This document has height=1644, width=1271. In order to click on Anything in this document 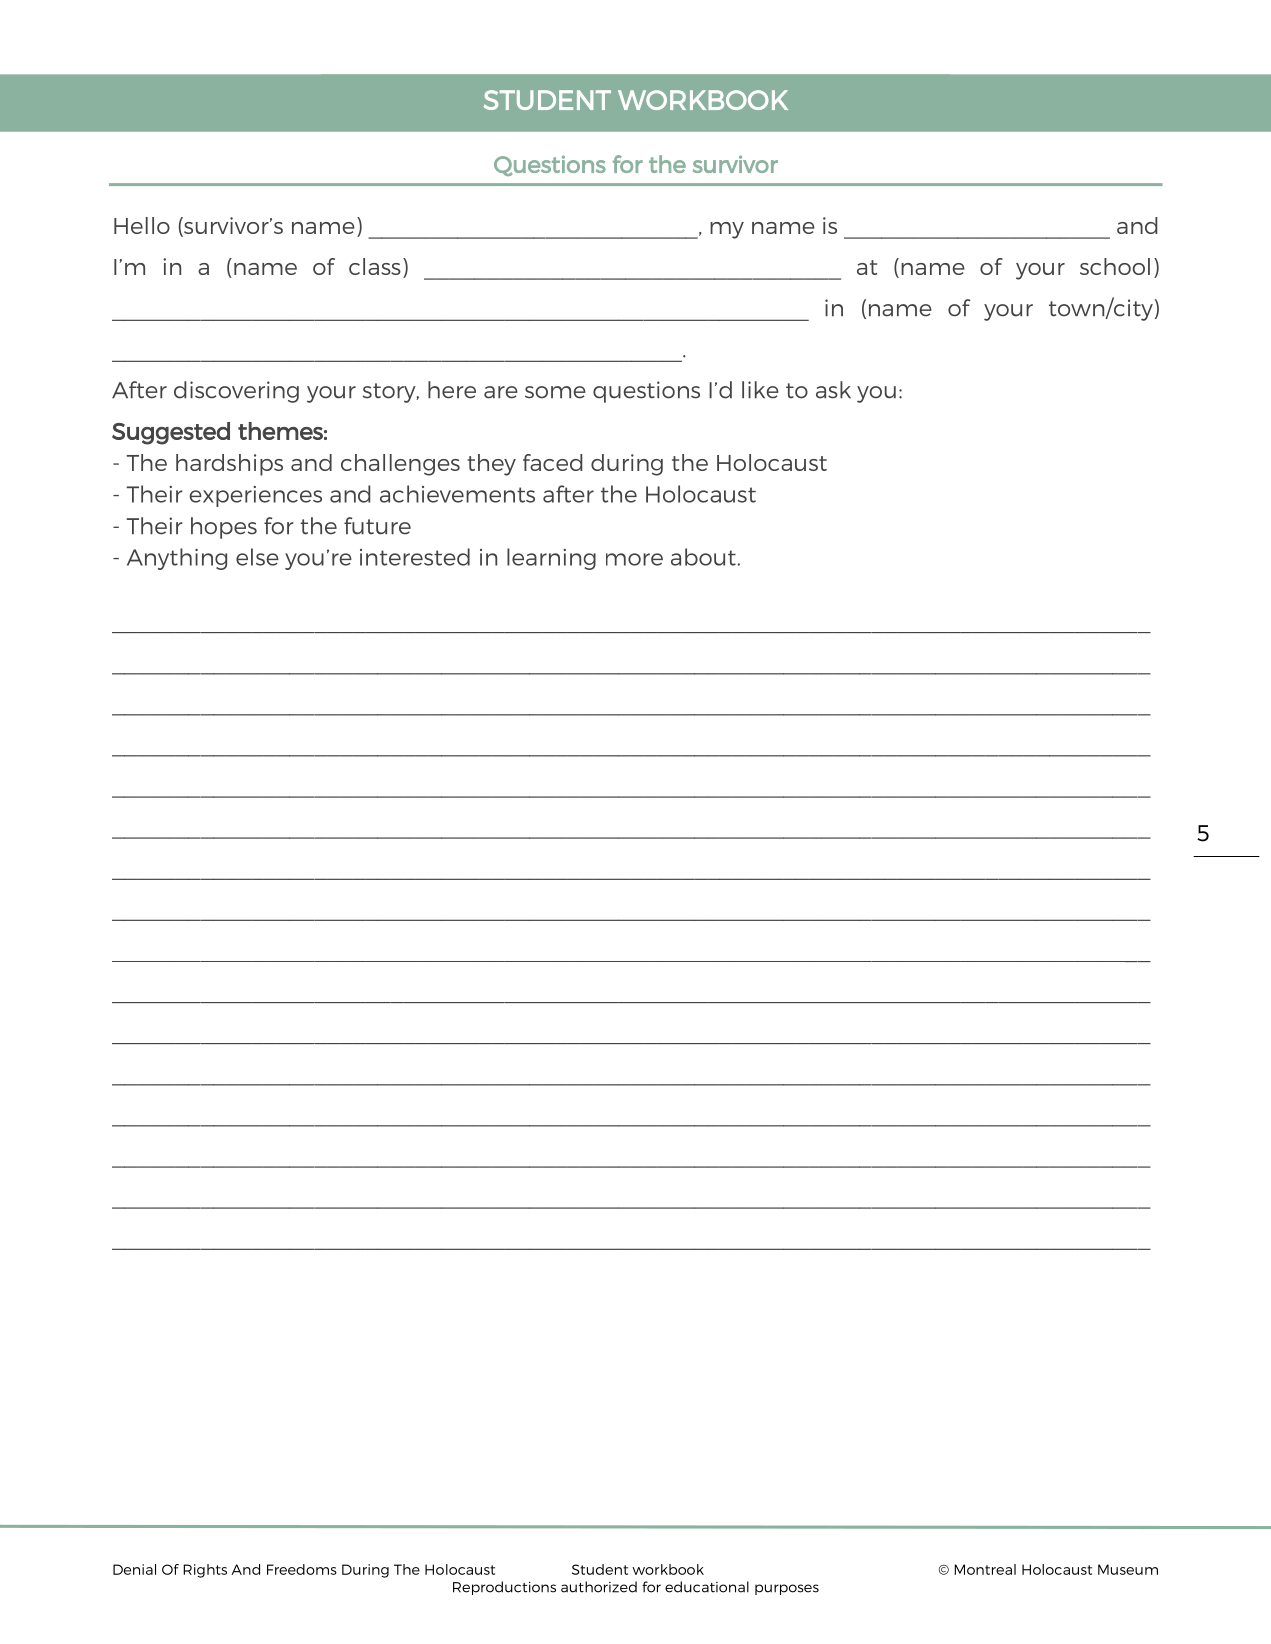, I will do `click(177, 559)`.
